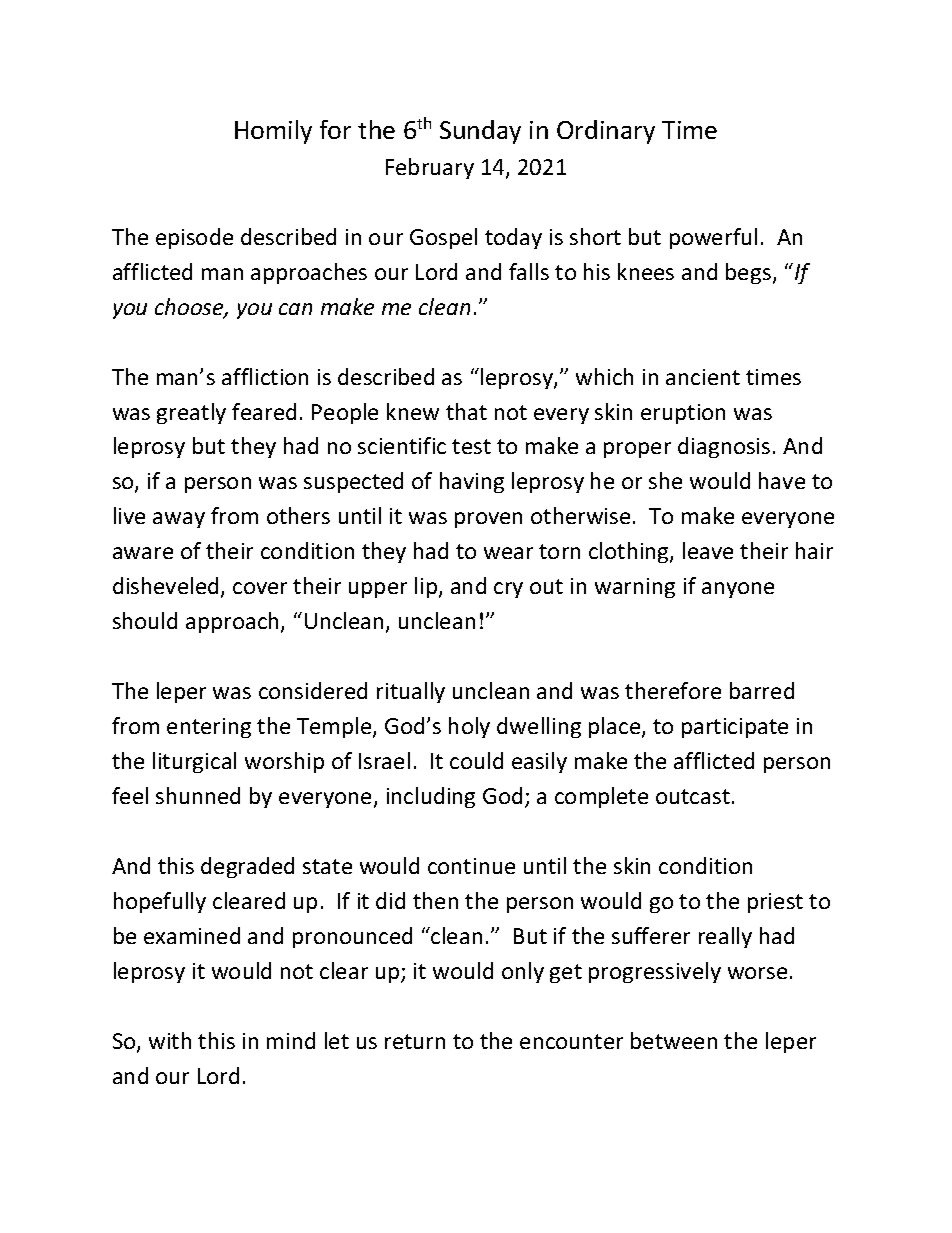  Describe the element at coordinates (693, 796) in the page. I see `outcast` at that location.
